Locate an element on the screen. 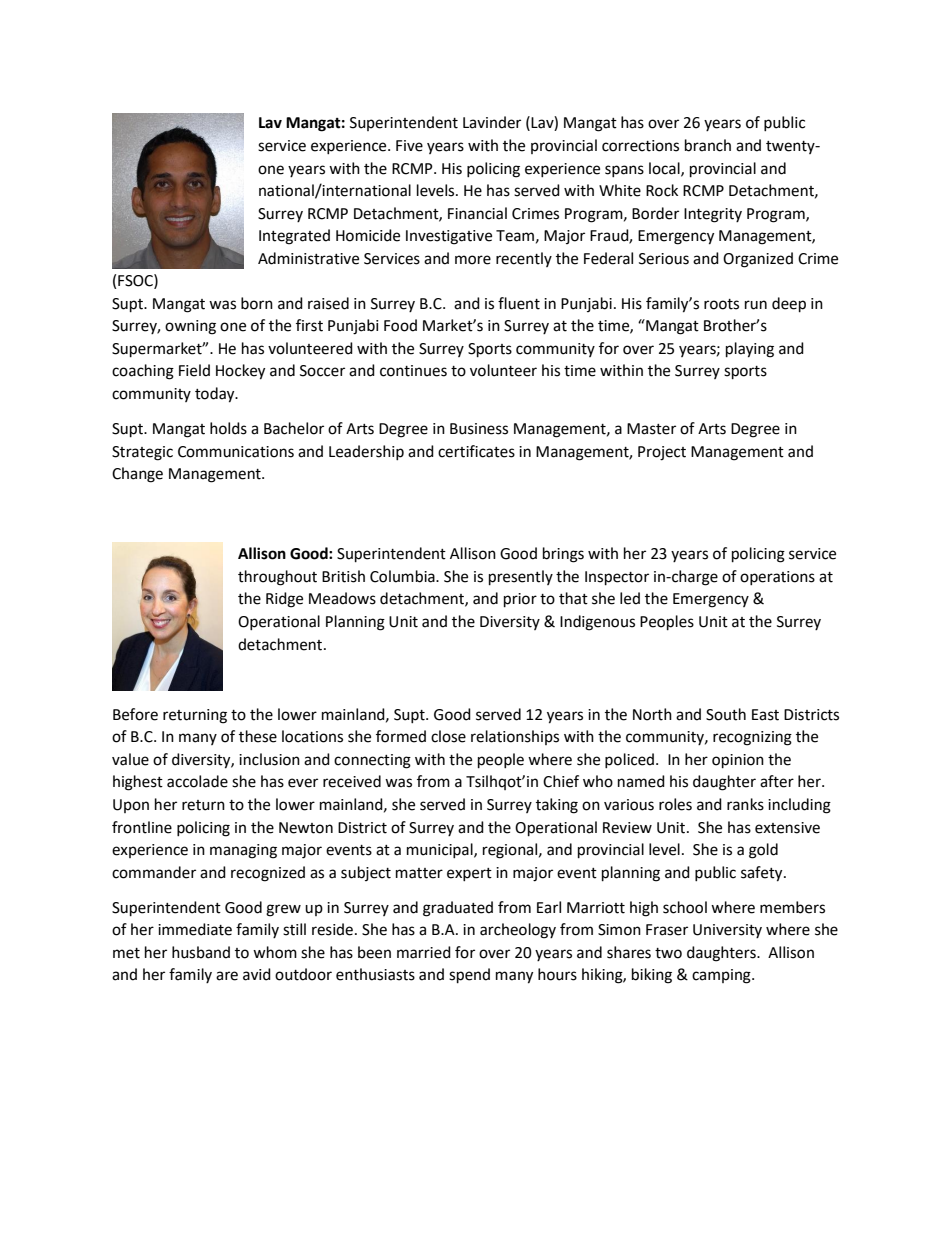  certificates is located at coordinates (476, 451).
